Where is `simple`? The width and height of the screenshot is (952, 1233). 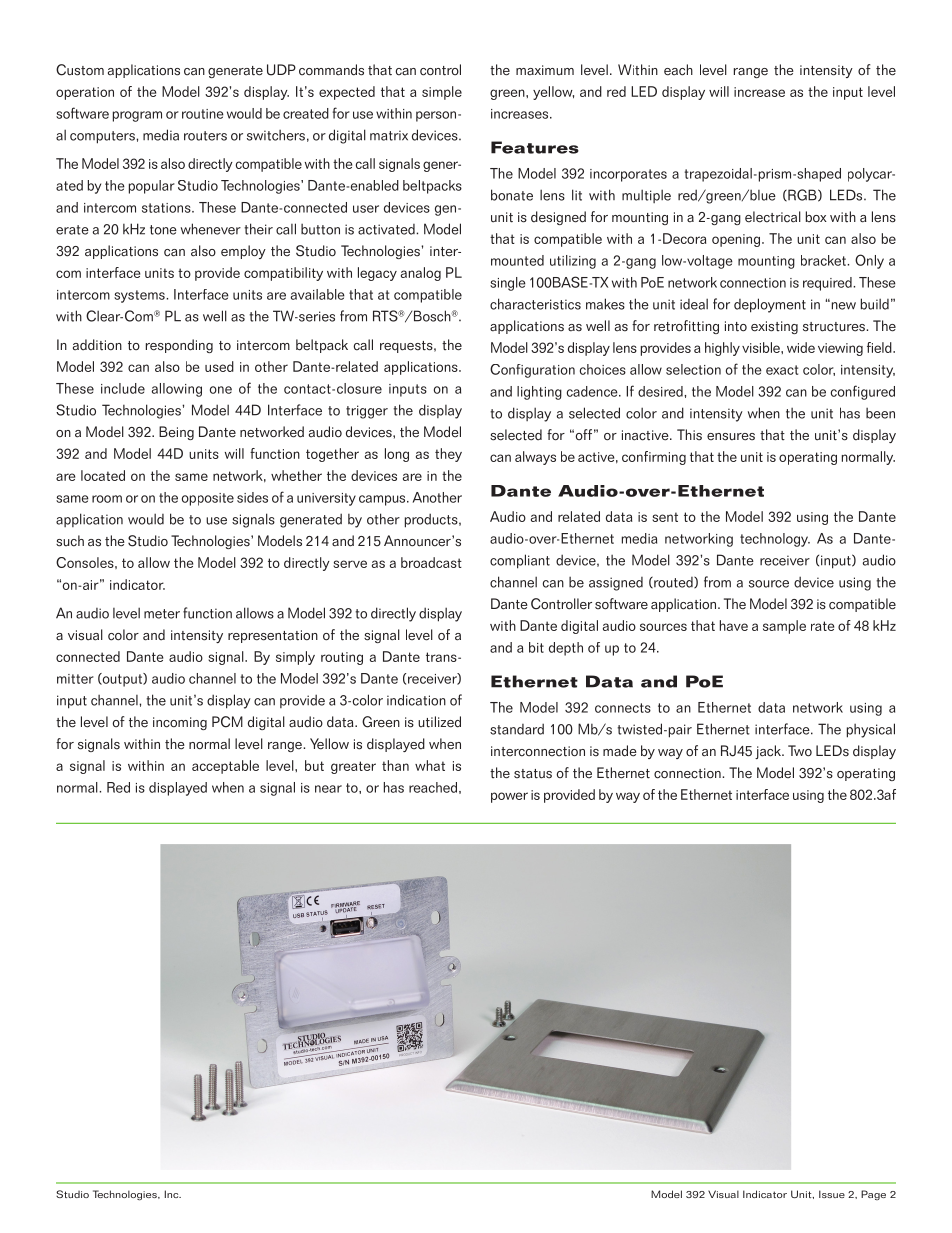
simple is located at coordinates (442, 93).
